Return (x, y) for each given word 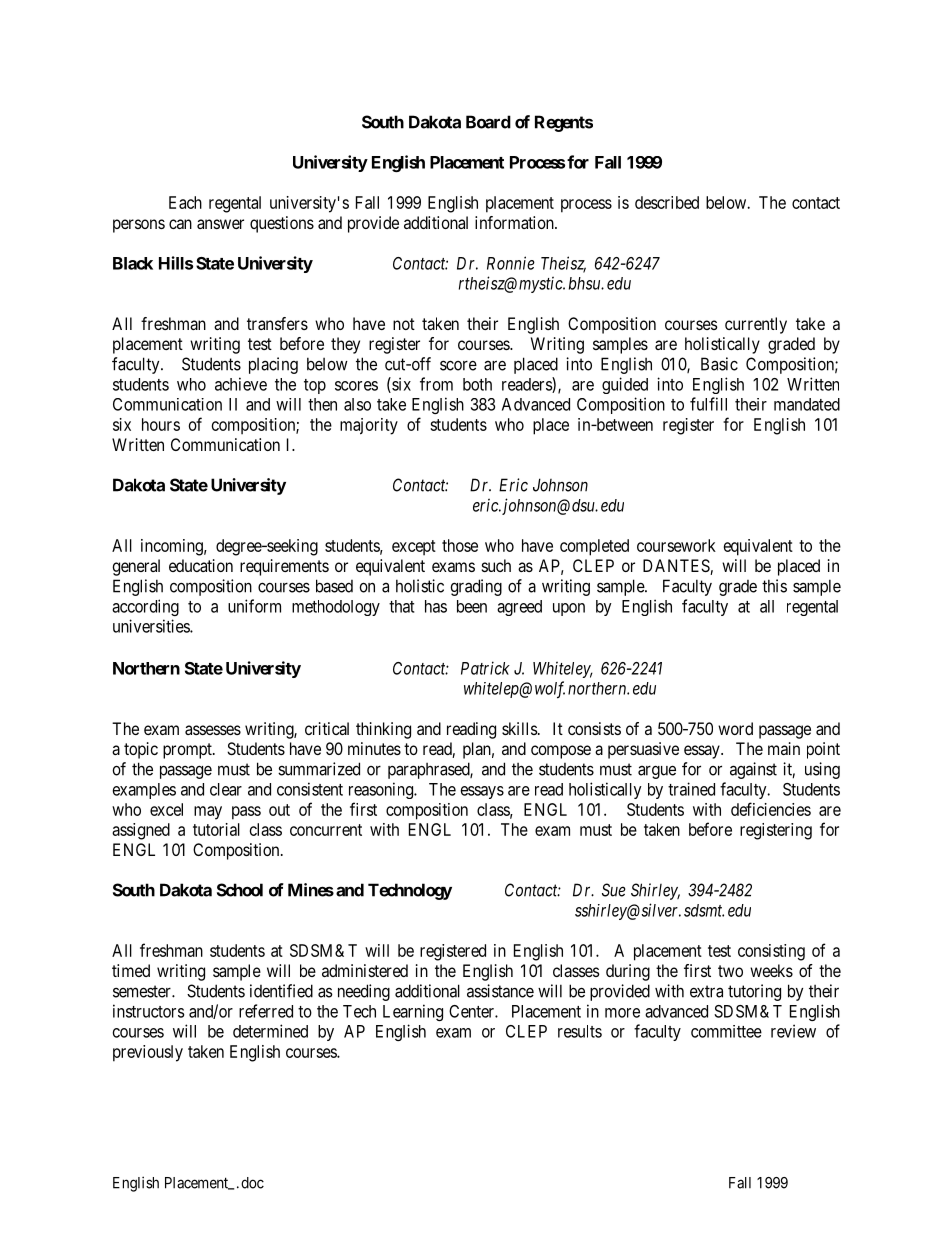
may (208, 813)
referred (266, 1011)
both (477, 384)
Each (185, 202)
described (667, 202)
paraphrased (430, 770)
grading (476, 587)
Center (473, 1011)
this (774, 586)
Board (488, 122)
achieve (241, 384)
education (201, 565)
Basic (719, 364)
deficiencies (771, 809)
